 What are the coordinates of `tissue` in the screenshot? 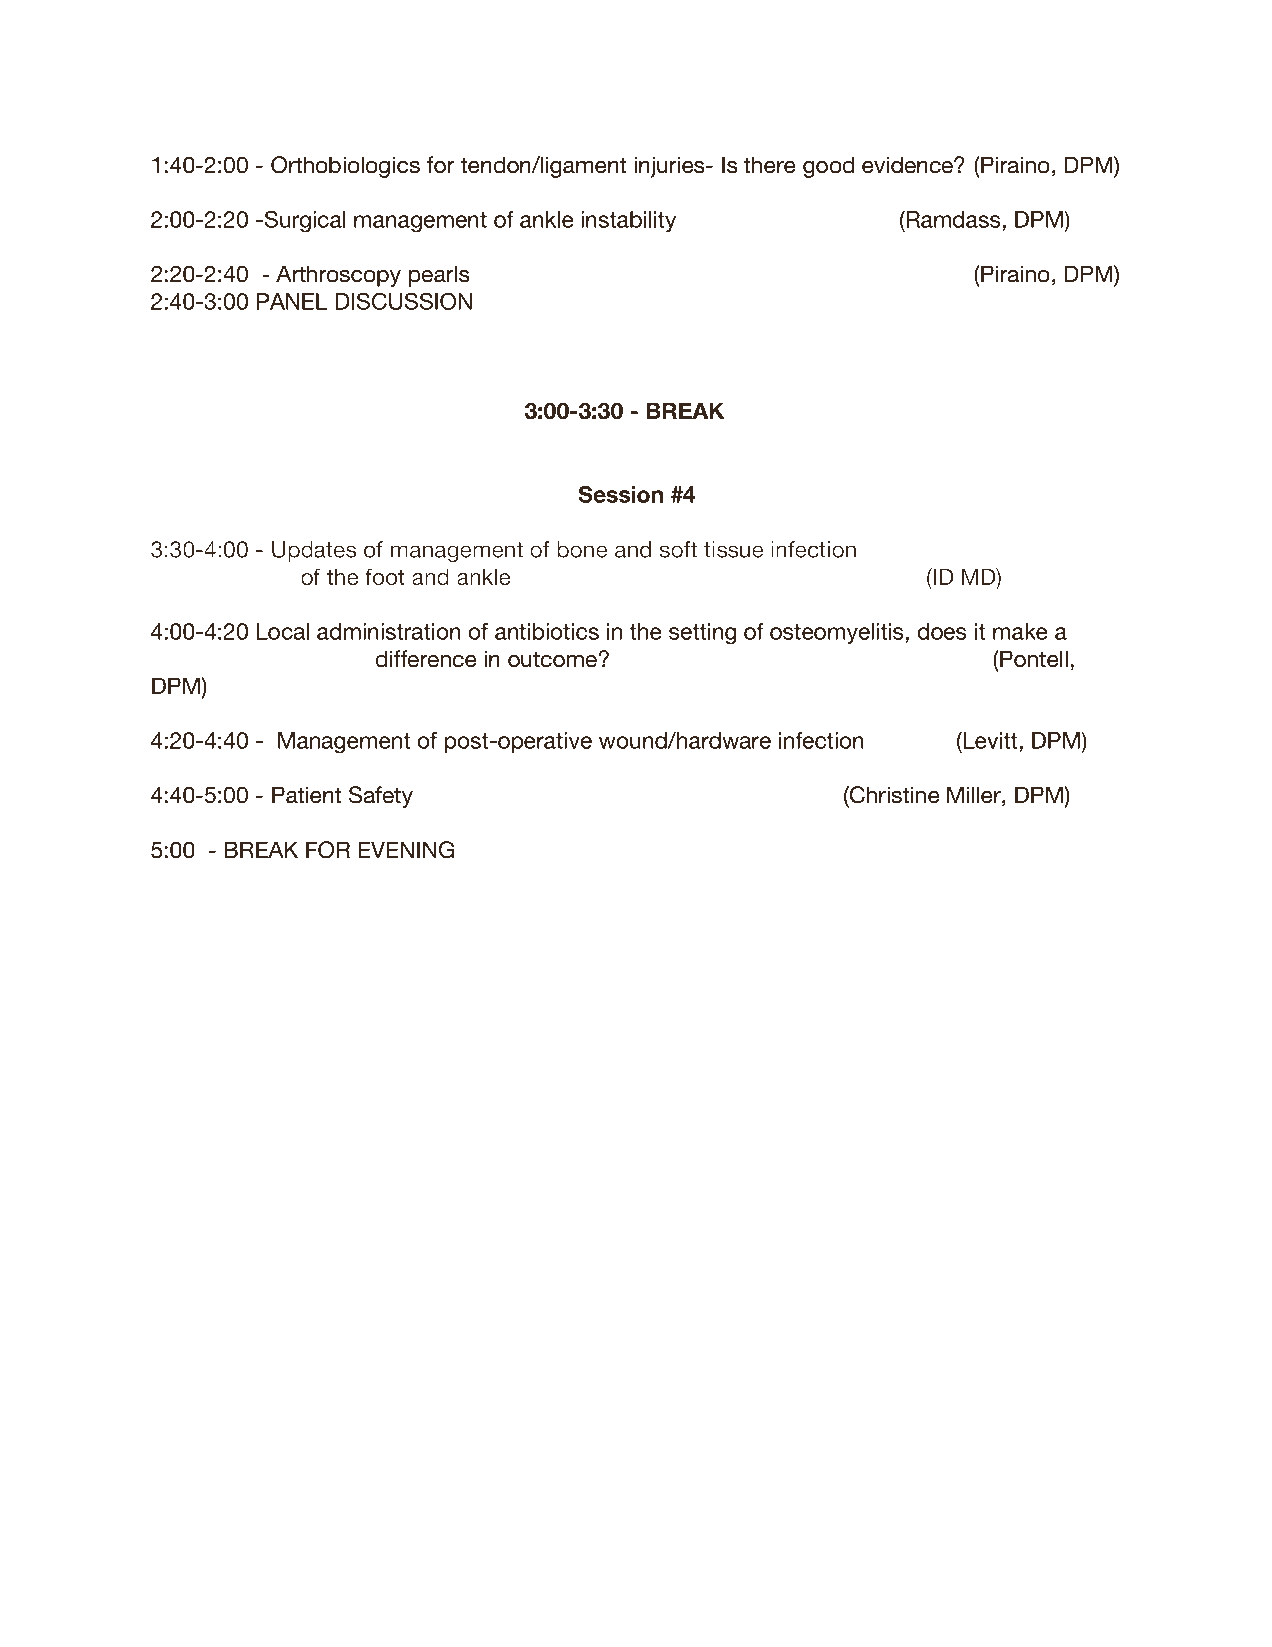 It's located at (733, 549).
